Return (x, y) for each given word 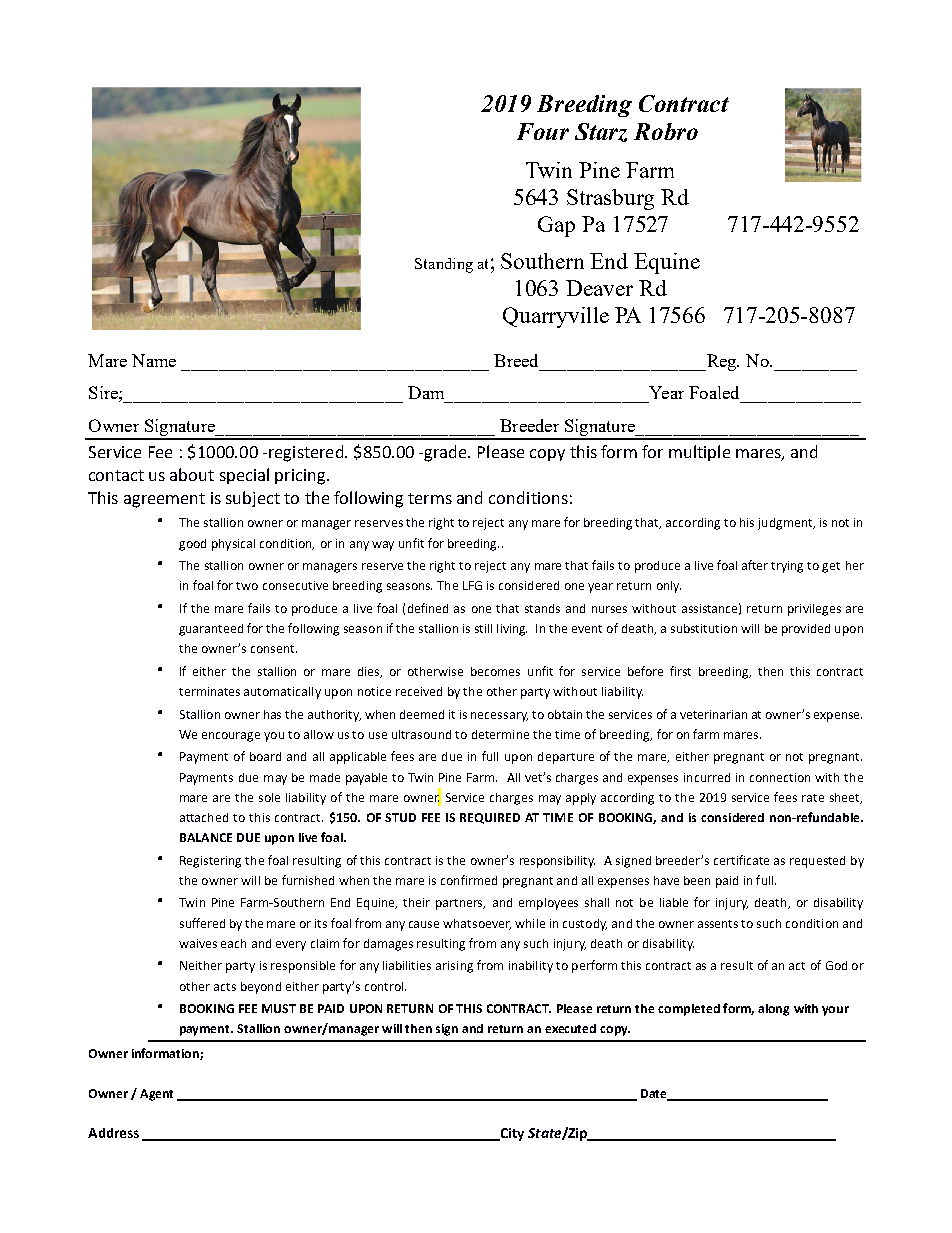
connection (780, 777)
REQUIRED (490, 818)
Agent (156, 1095)
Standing (444, 265)
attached (204, 817)
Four (543, 131)
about (192, 474)
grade (446, 453)
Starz (601, 132)
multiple (699, 453)
